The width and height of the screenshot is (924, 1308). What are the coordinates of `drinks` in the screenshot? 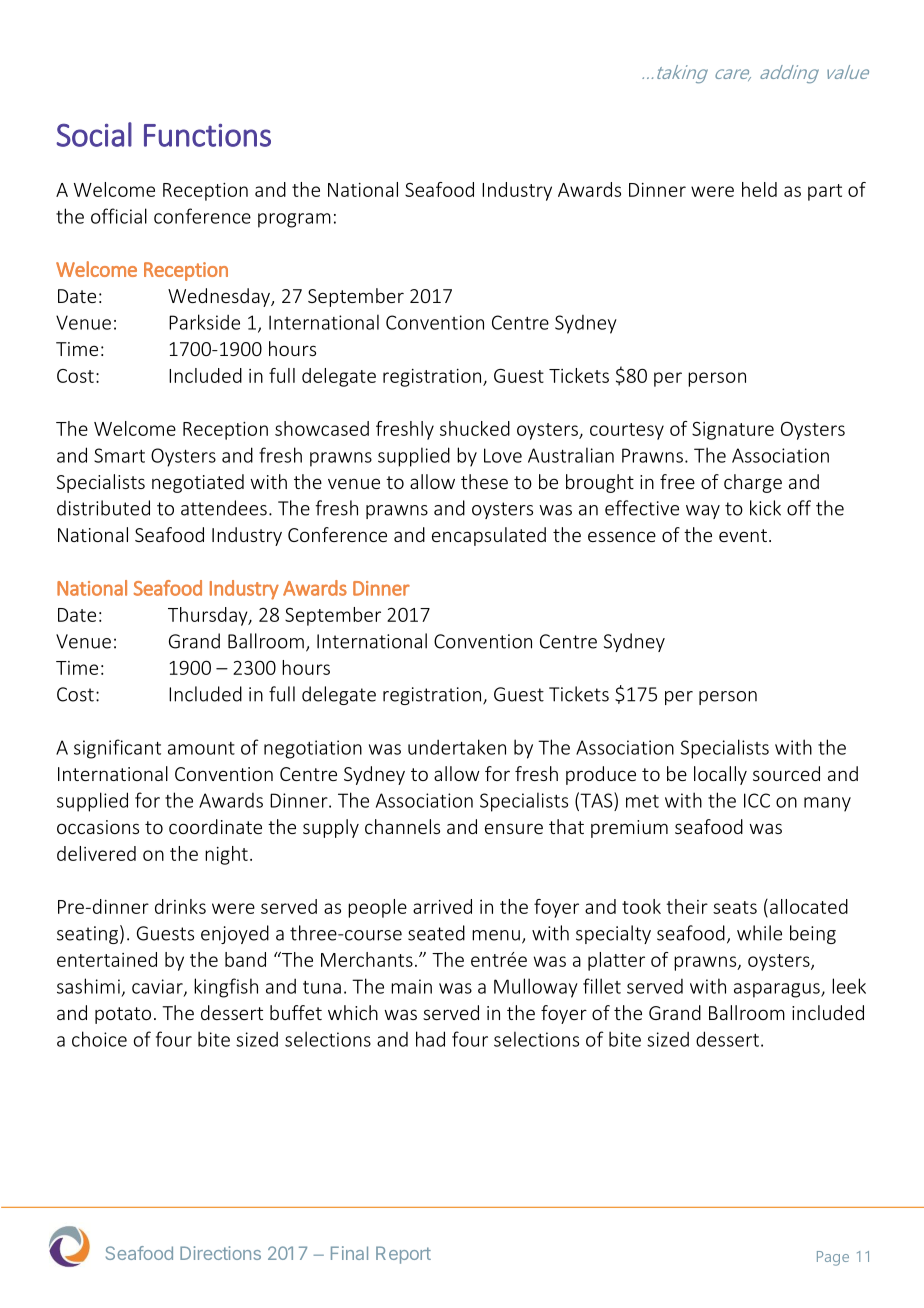 It's located at (180, 906).
